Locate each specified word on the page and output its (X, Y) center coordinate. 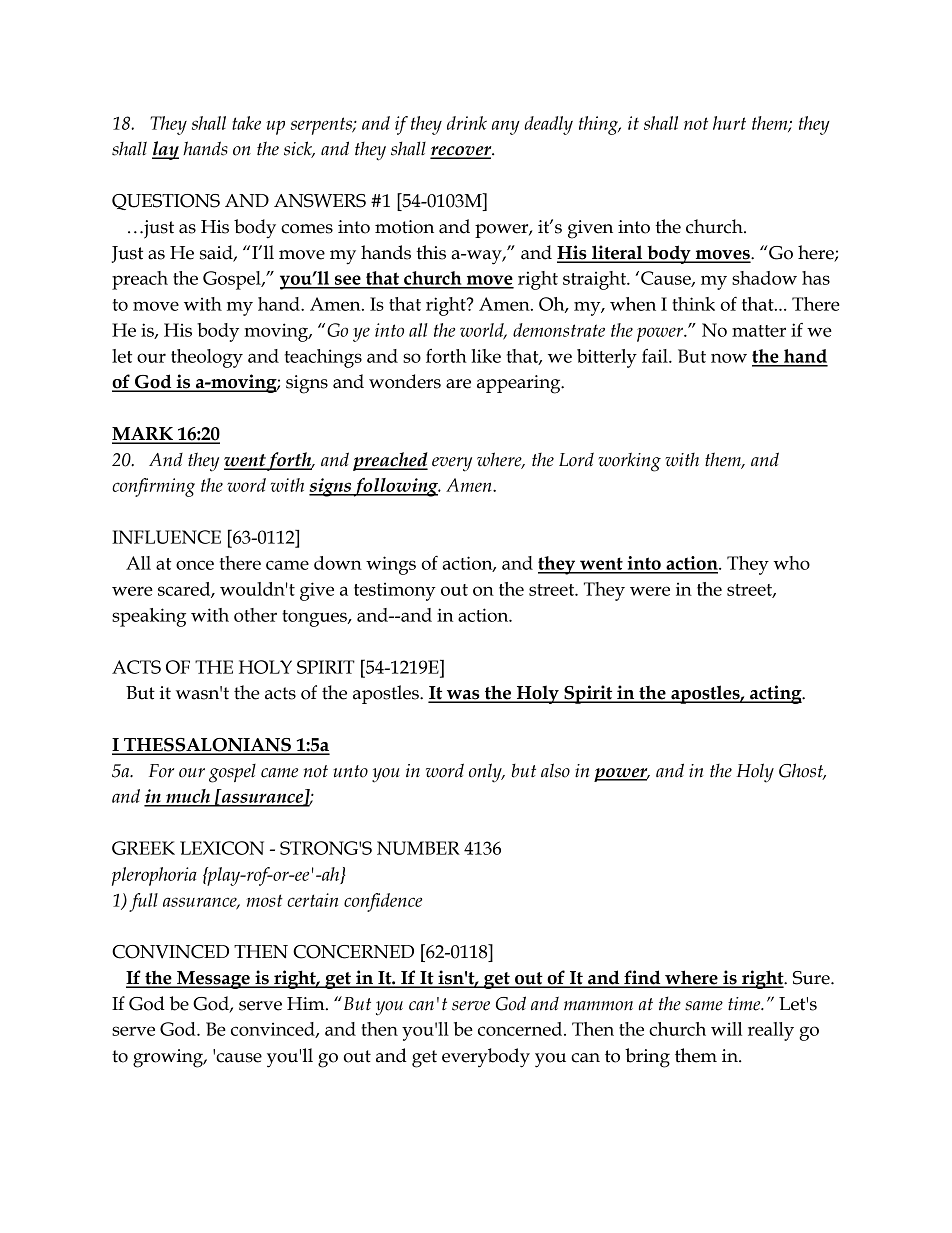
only (486, 773)
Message (213, 980)
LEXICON (222, 848)
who (791, 563)
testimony (395, 591)
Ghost (802, 771)
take (246, 123)
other (255, 615)
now (729, 358)
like (486, 356)
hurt (729, 123)
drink (467, 123)
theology (207, 358)
